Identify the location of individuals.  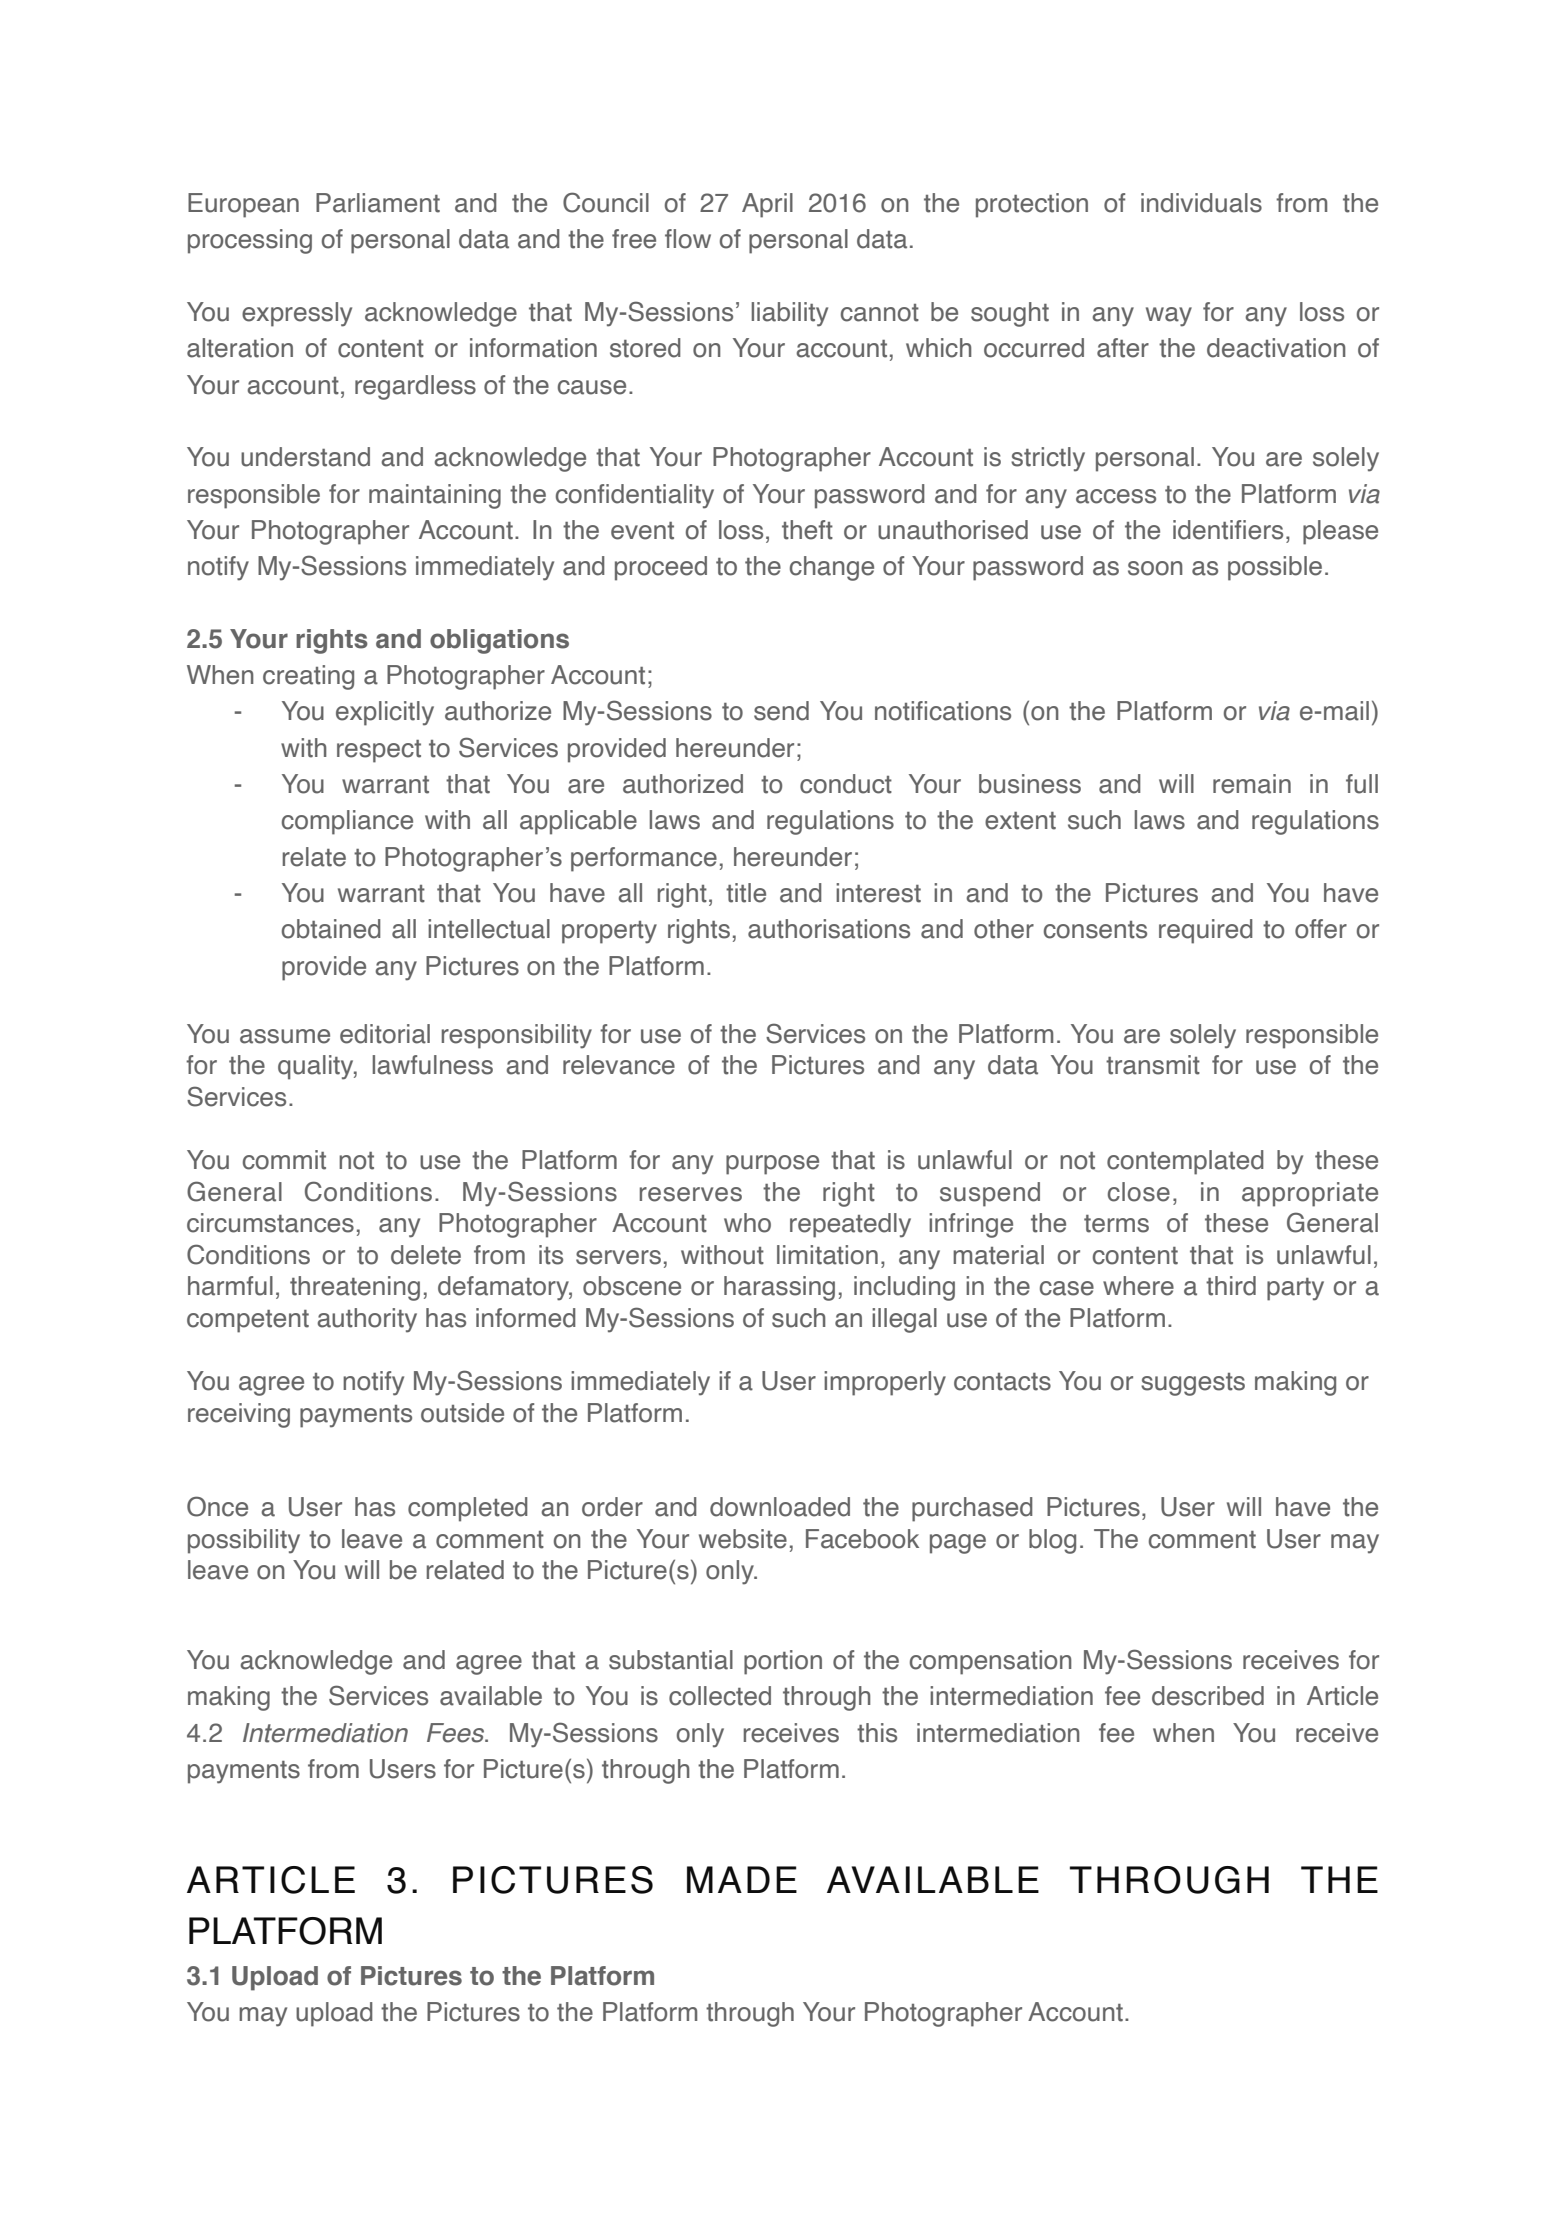
(1201, 203).
